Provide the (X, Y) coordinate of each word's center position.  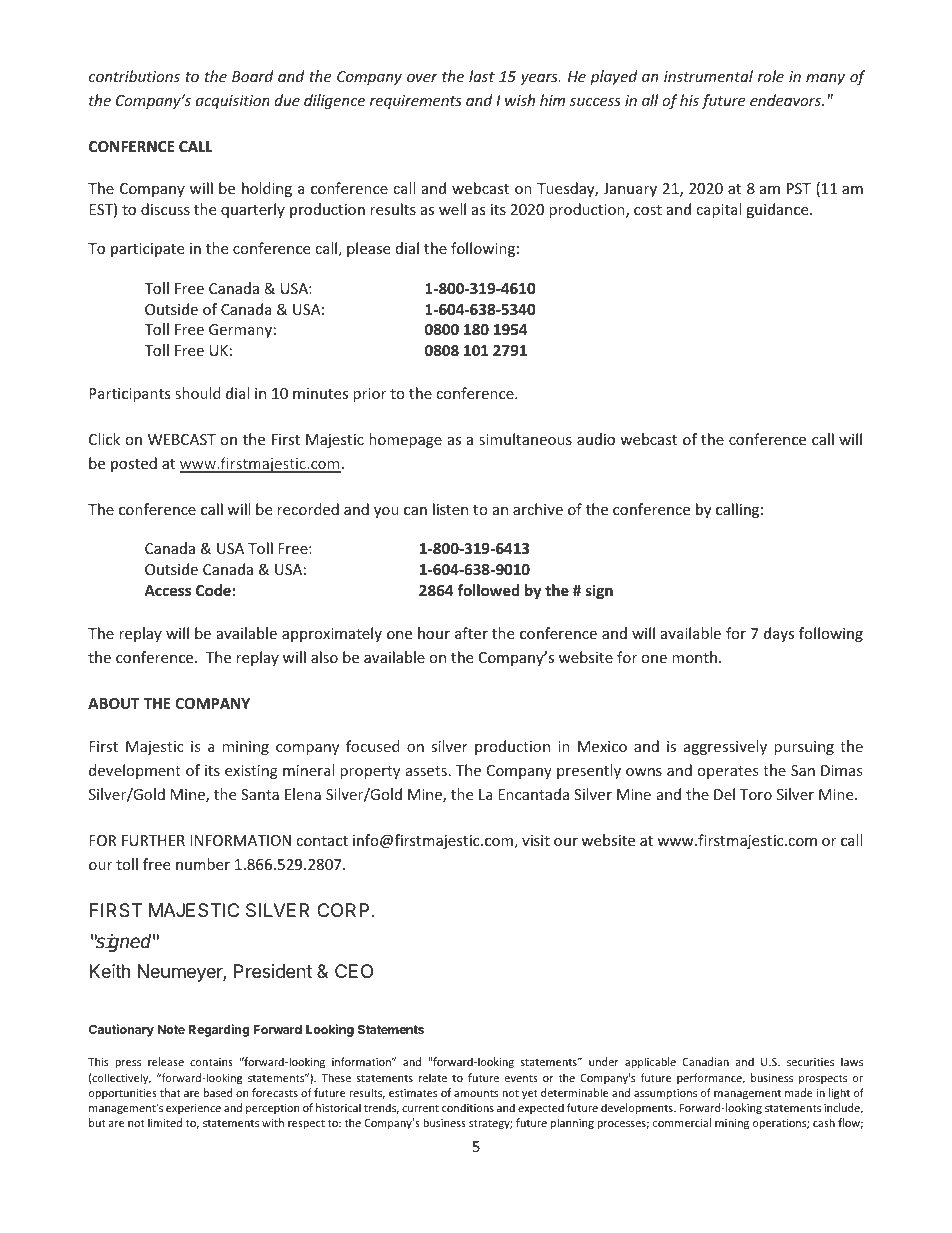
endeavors (787, 100)
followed (488, 590)
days (779, 634)
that (170, 1092)
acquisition (233, 102)
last (482, 76)
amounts (476, 1093)
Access (167, 590)
